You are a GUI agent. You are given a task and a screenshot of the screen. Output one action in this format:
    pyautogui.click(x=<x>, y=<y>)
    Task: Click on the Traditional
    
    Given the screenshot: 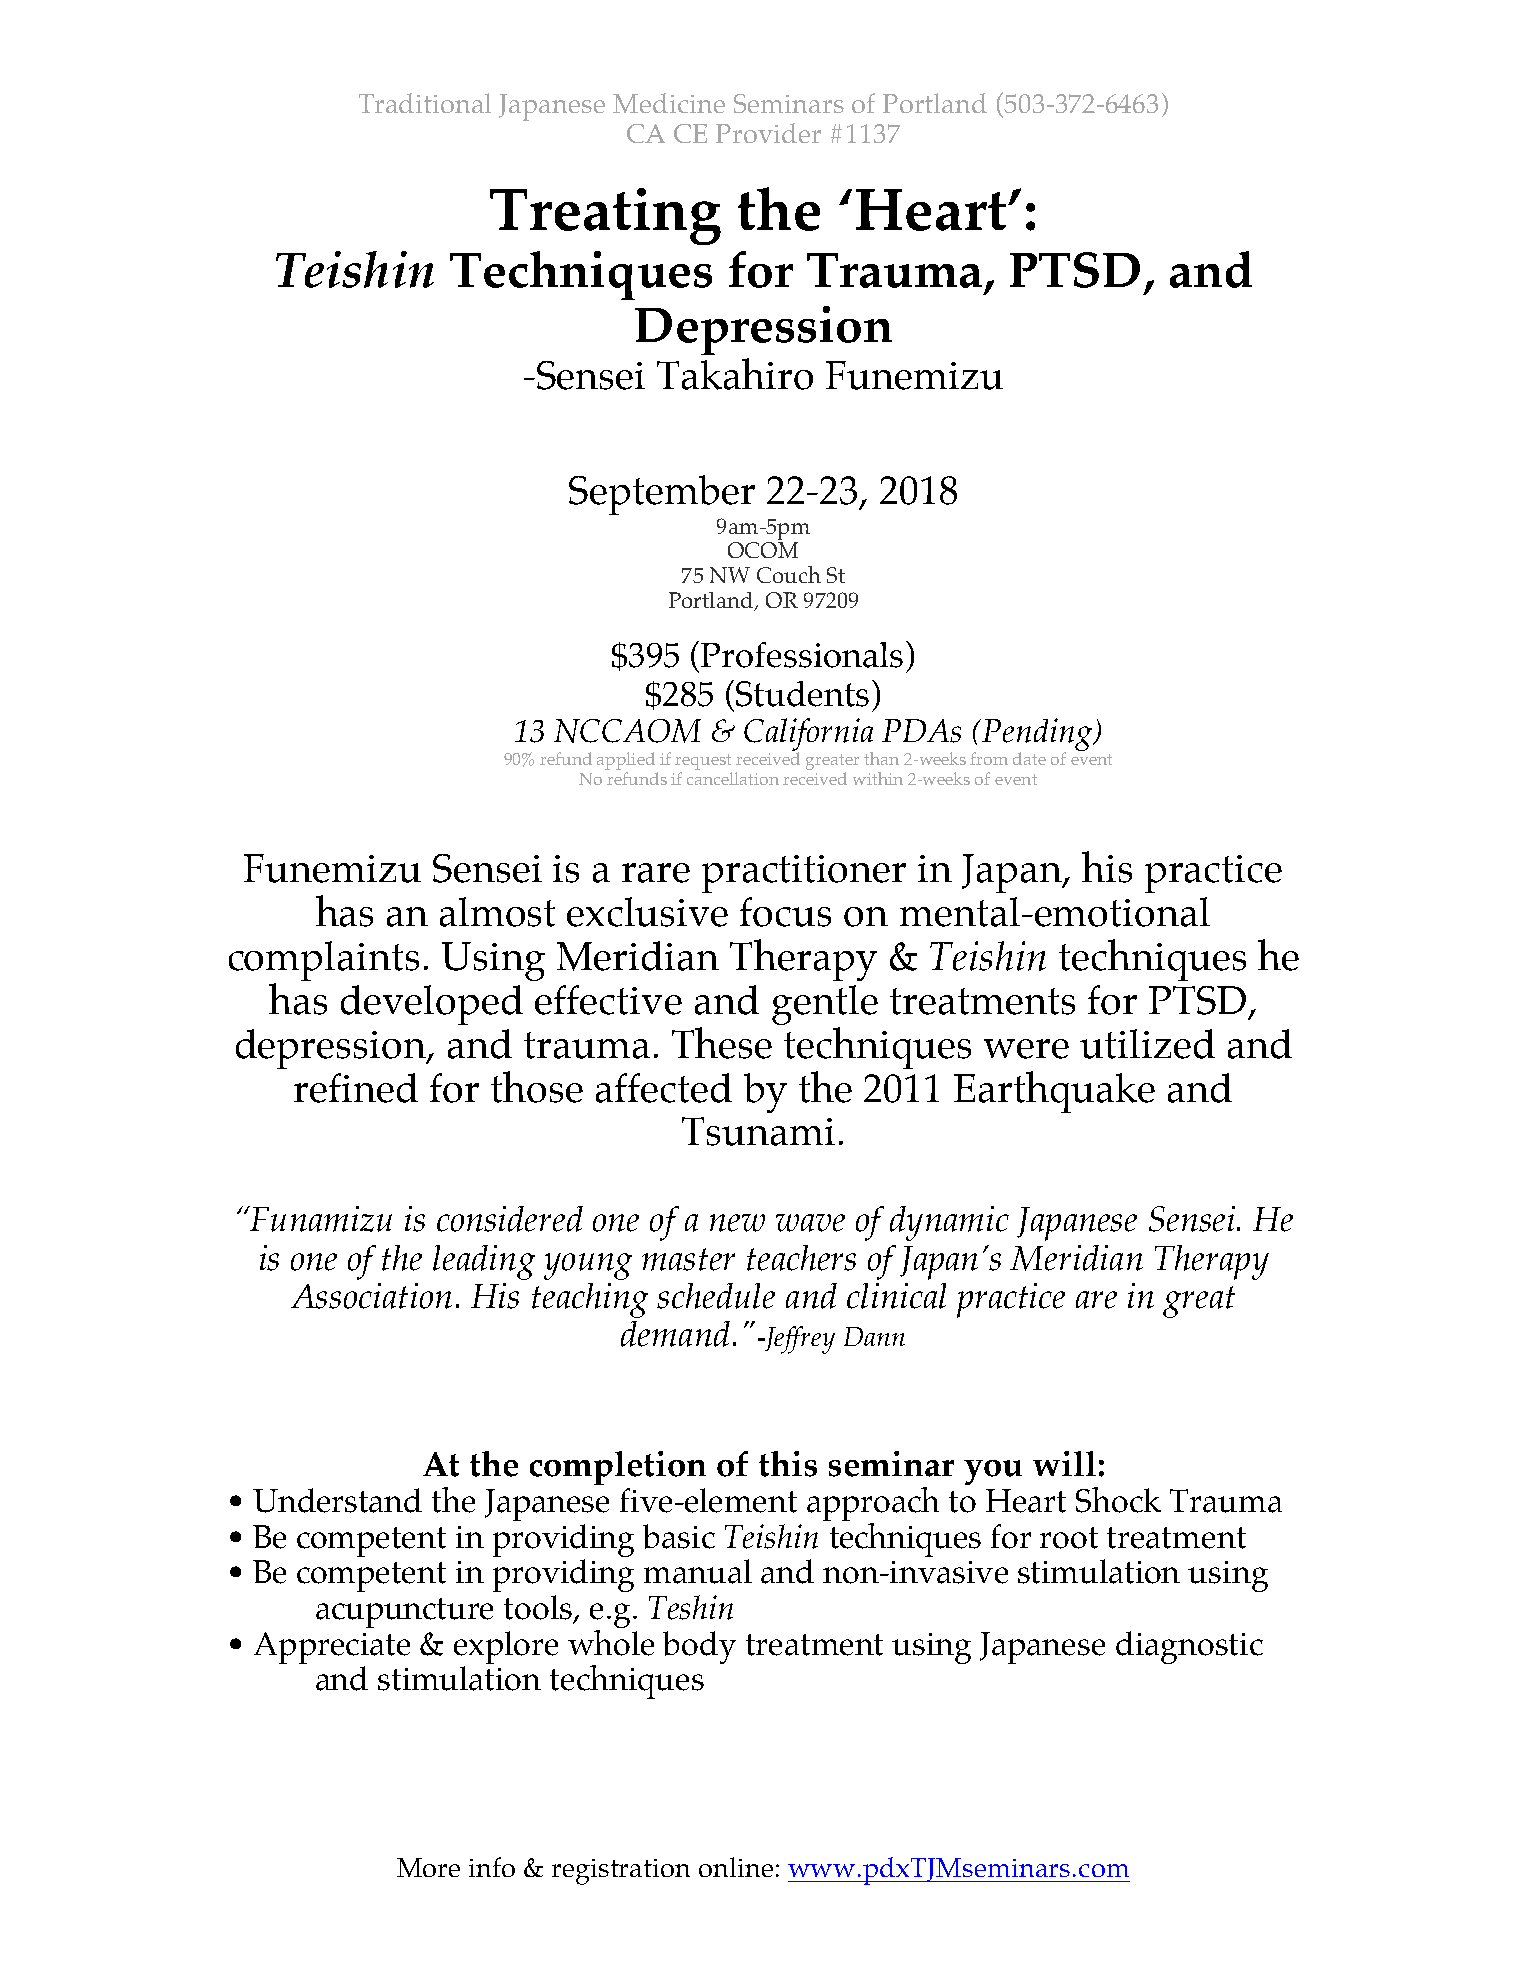 What is the action you would take?
    pyautogui.click(x=425, y=103)
